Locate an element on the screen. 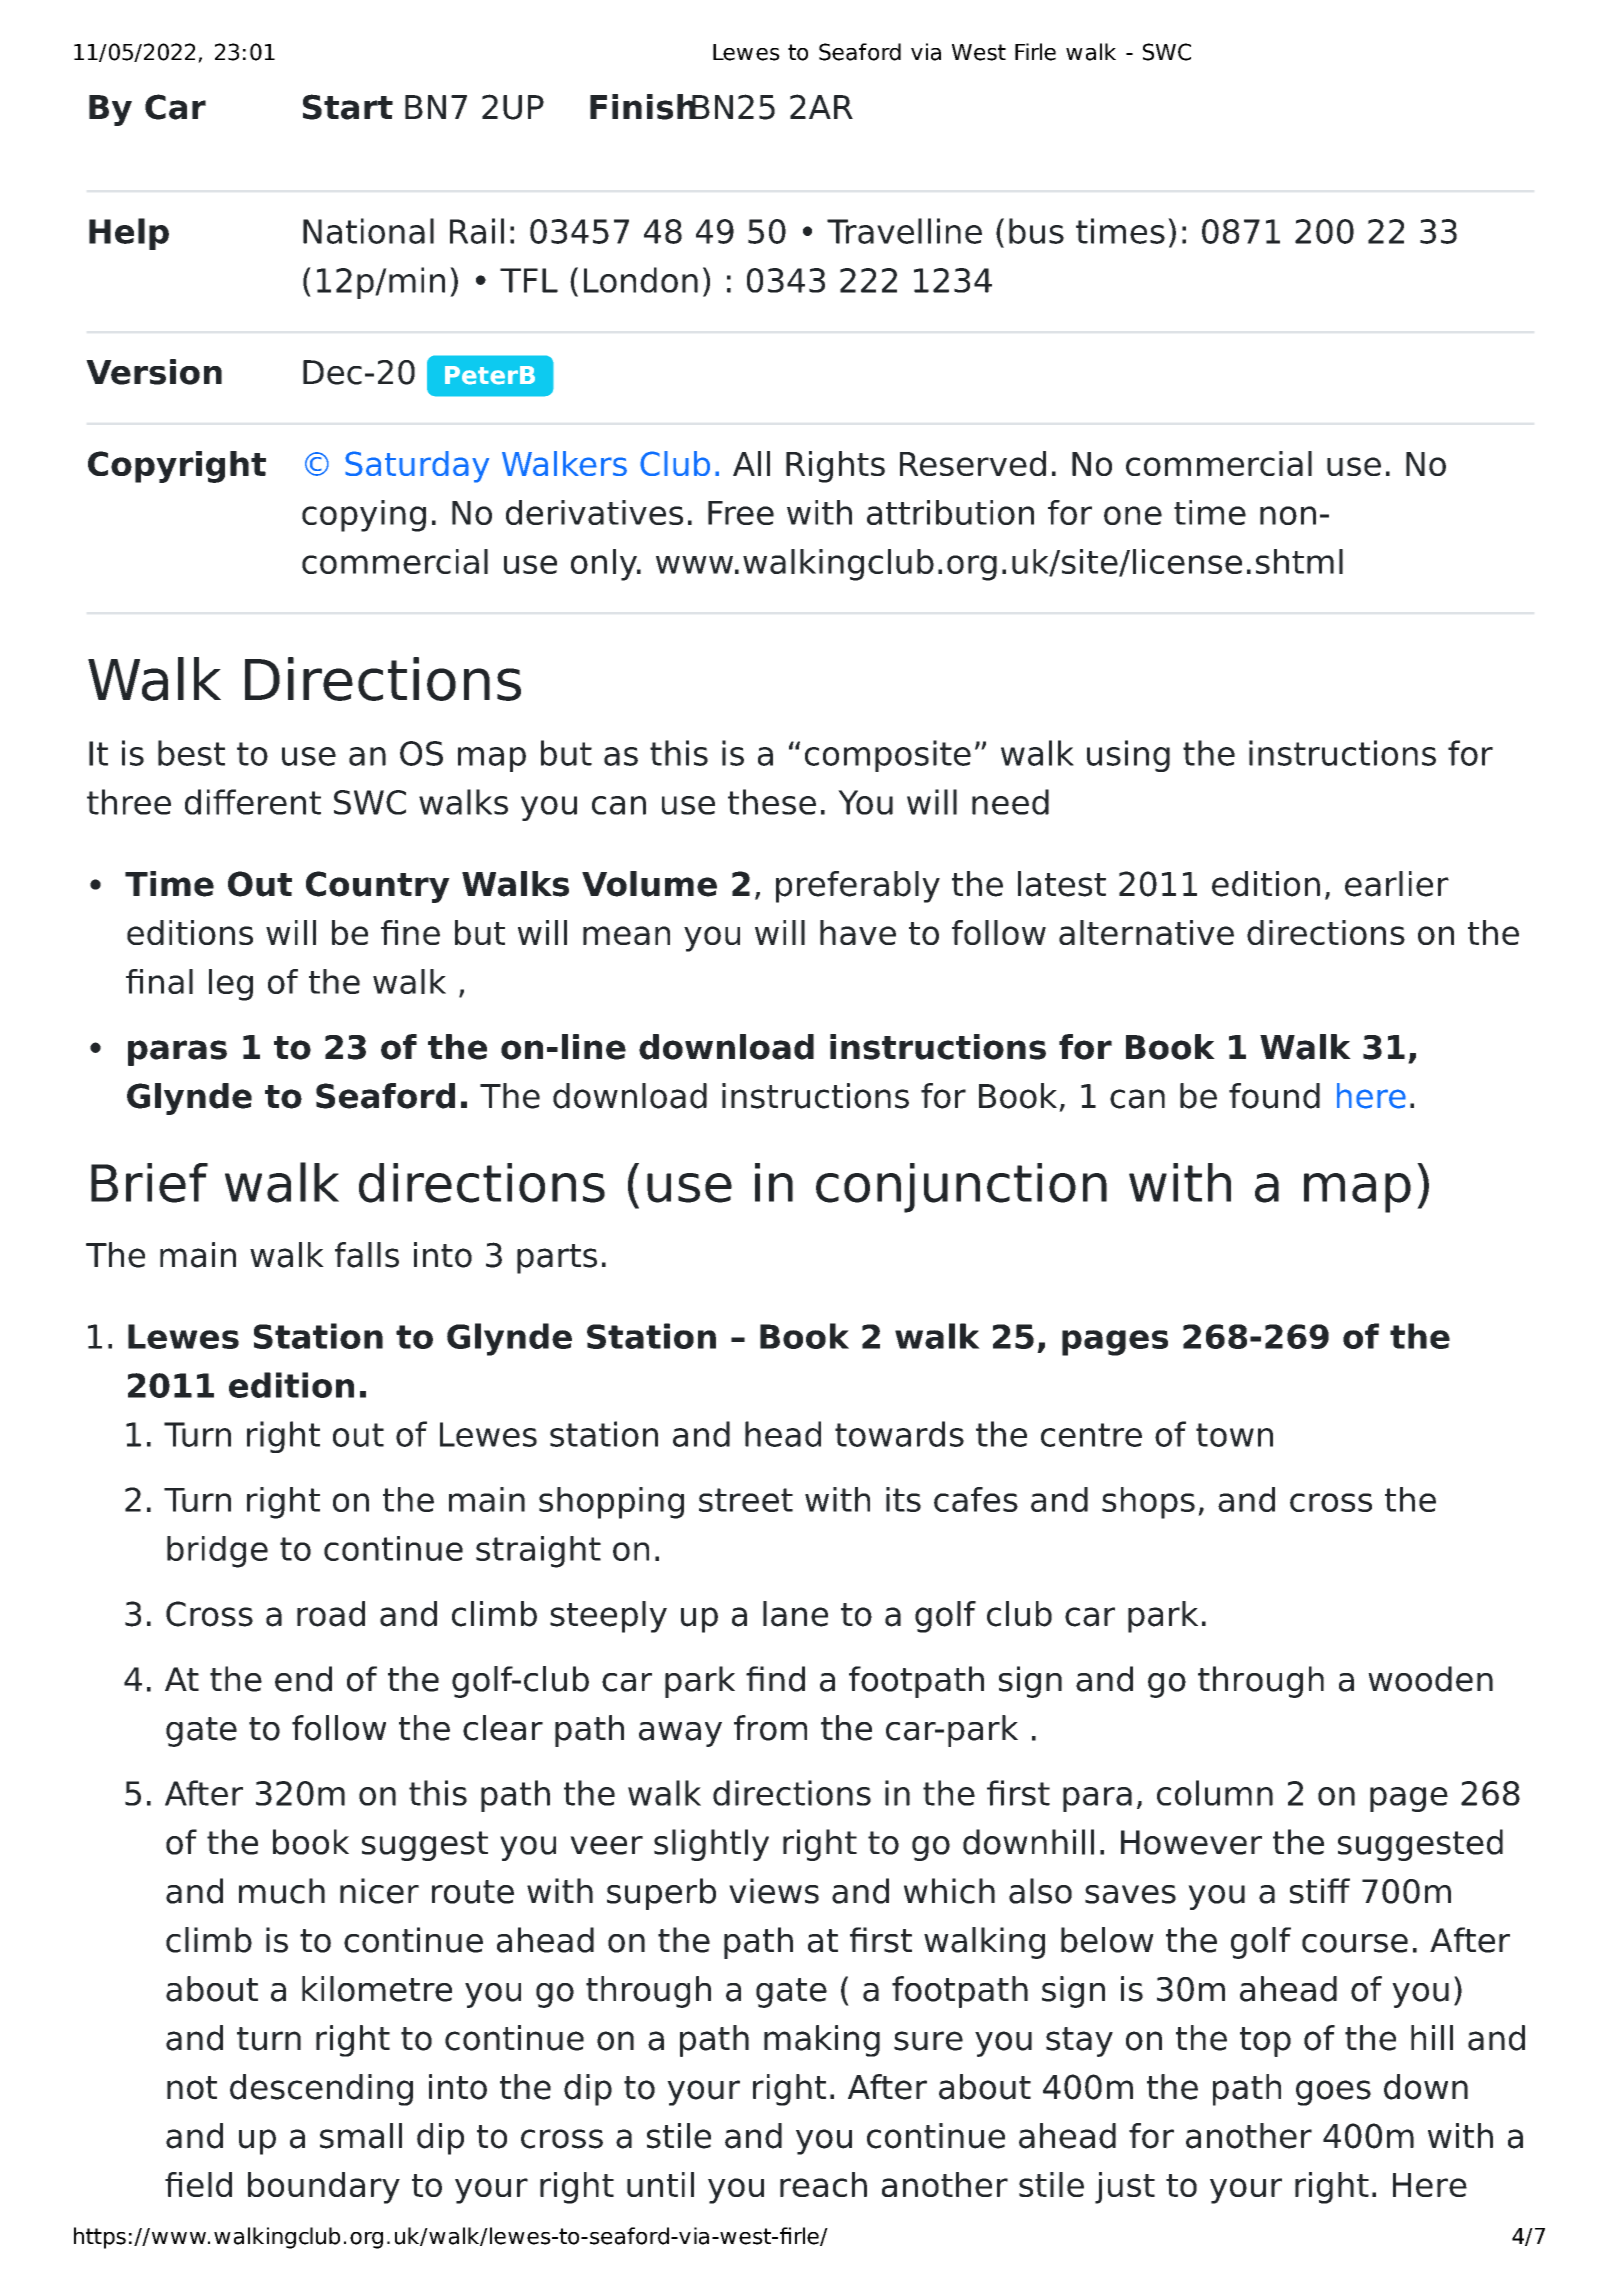 The height and width of the screenshot is (2289, 1618). lane is located at coordinates (795, 1614).
